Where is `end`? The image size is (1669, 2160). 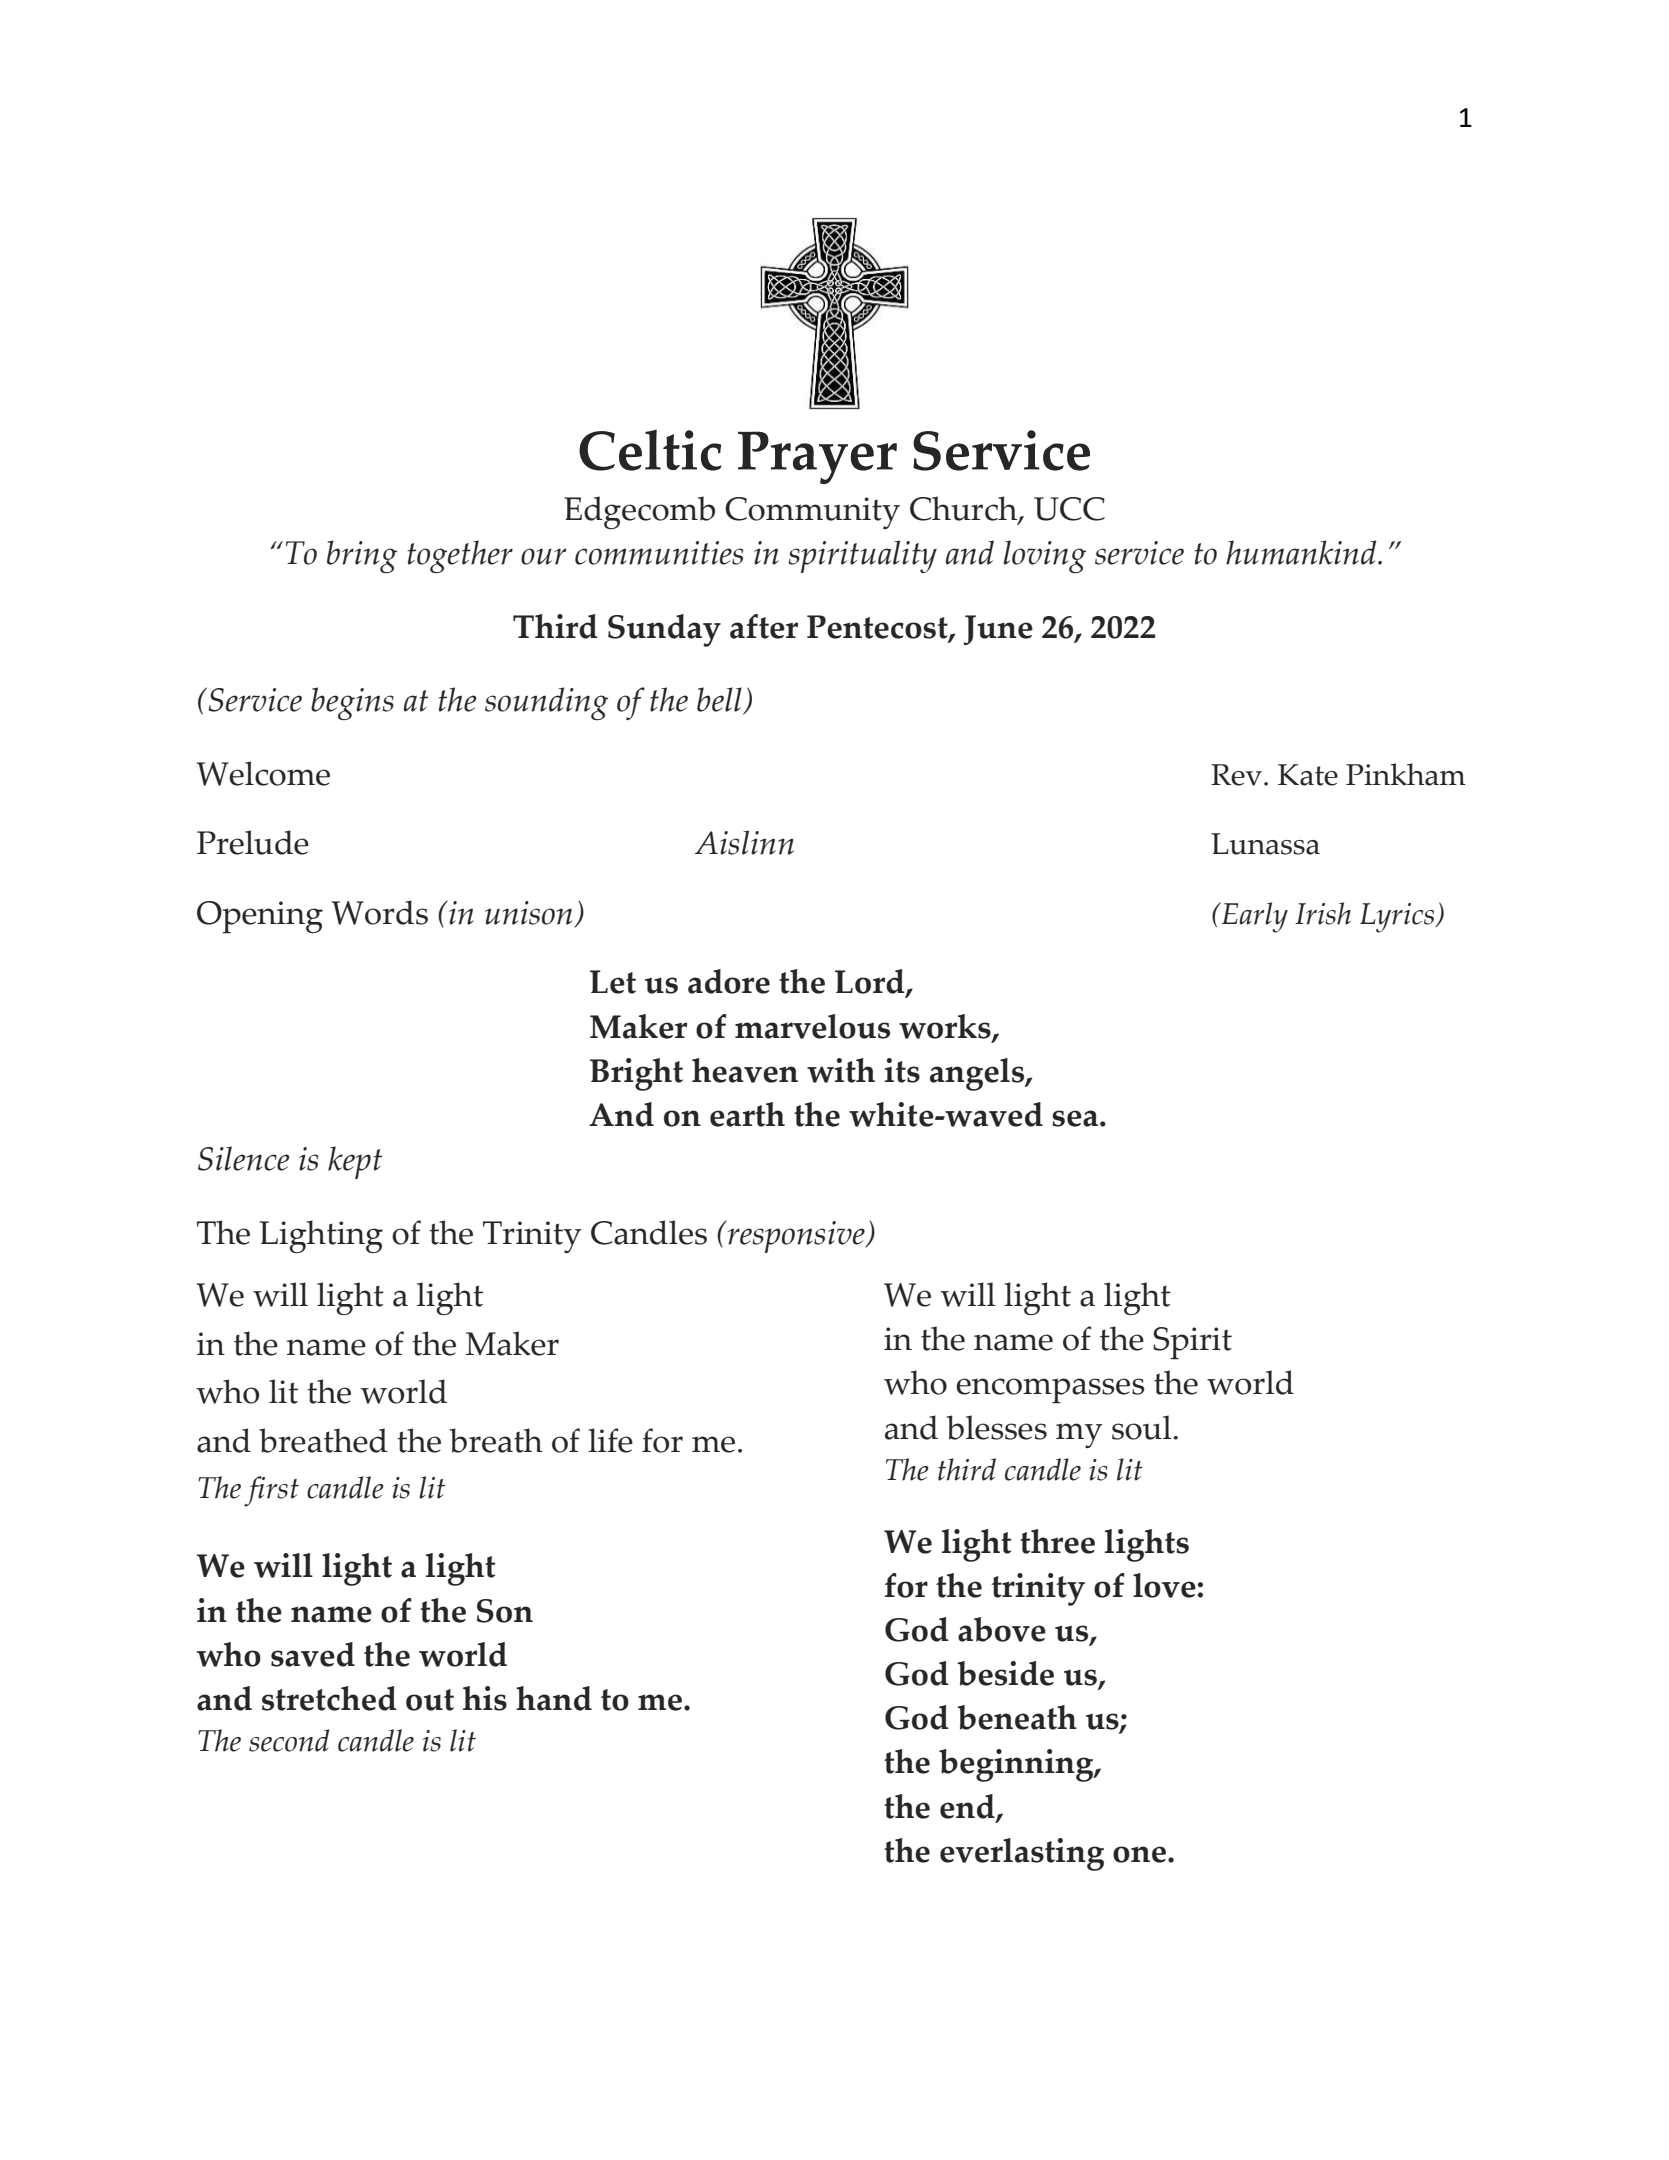 end is located at coordinates (968, 1807).
